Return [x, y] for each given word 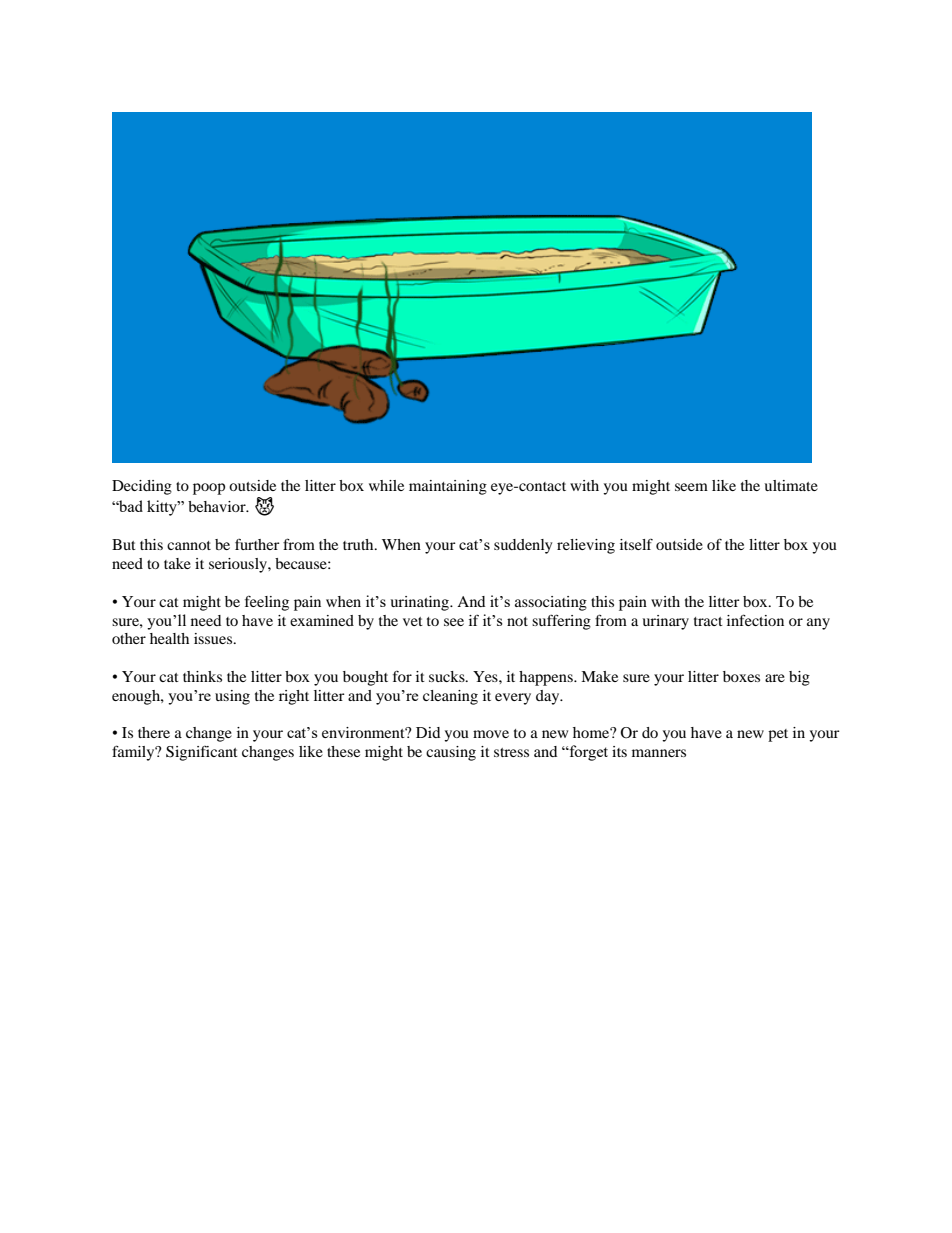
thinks [202, 676]
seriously [239, 565]
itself [636, 544]
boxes [741, 676]
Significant [202, 753]
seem [691, 487]
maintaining [448, 487]
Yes [486, 676]
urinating [420, 603]
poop [209, 489]
